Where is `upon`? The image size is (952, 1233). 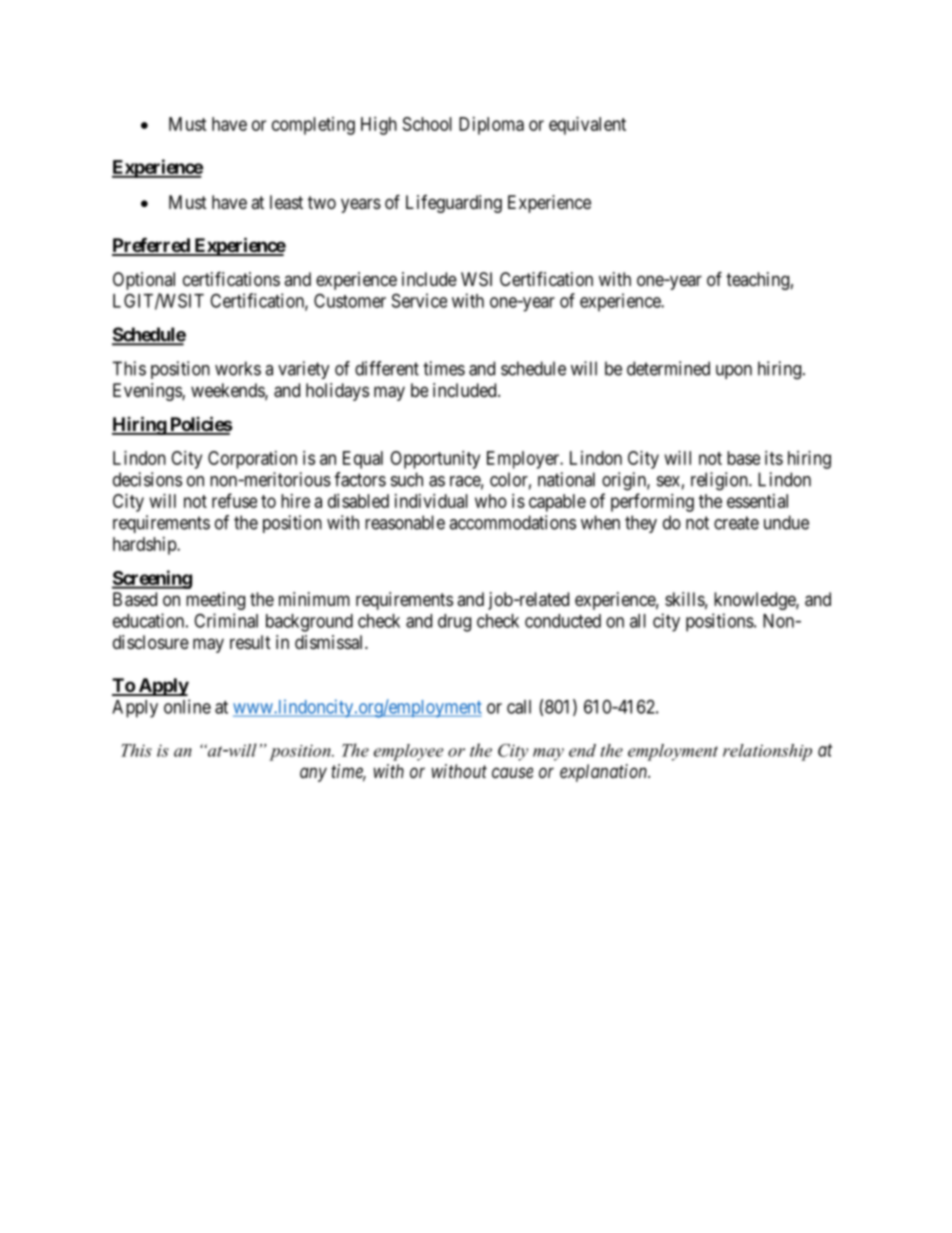 upon is located at coordinates (734, 372).
